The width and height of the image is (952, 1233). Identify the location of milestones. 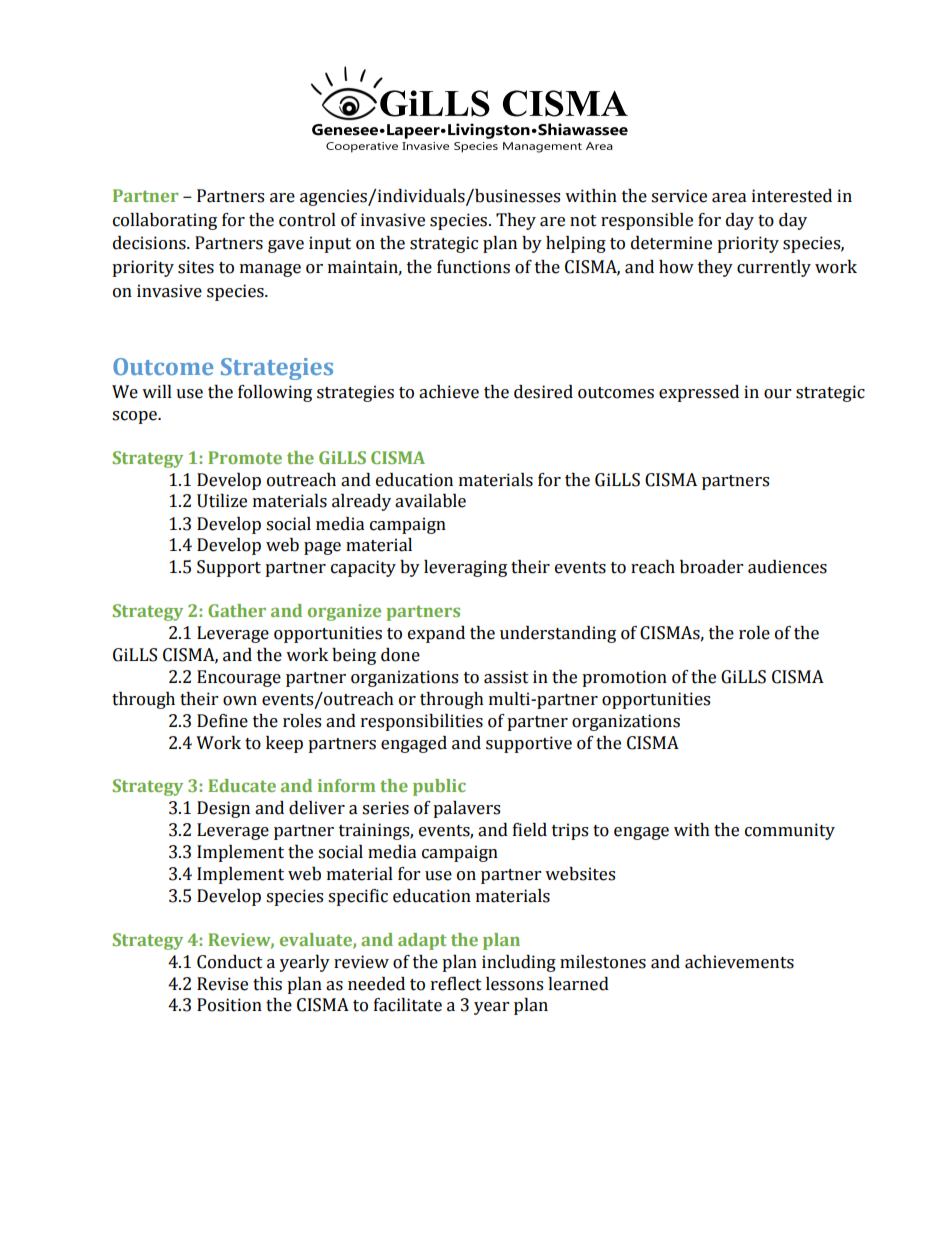
(603, 962).
